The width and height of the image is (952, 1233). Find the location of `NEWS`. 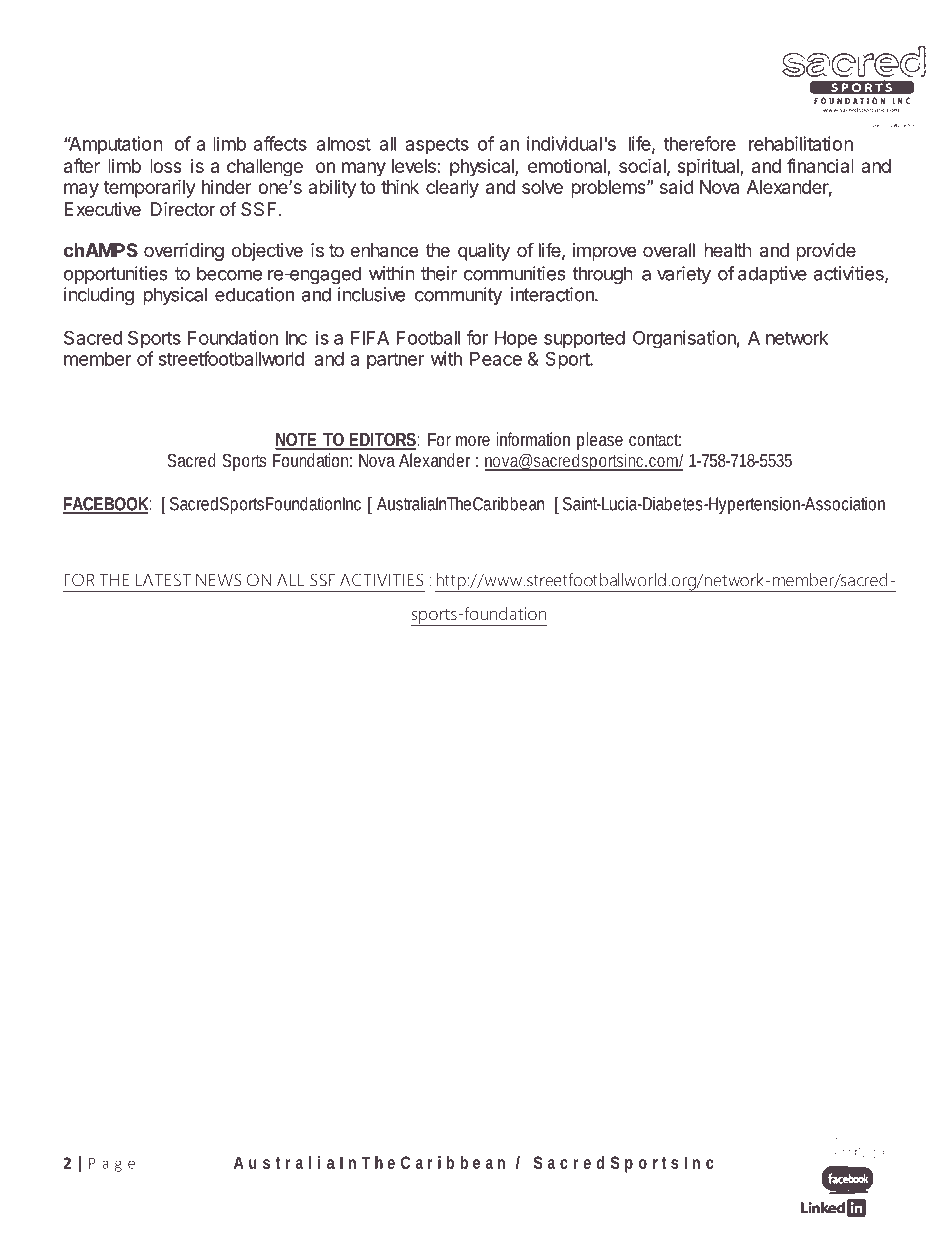

NEWS is located at coordinates (219, 580).
